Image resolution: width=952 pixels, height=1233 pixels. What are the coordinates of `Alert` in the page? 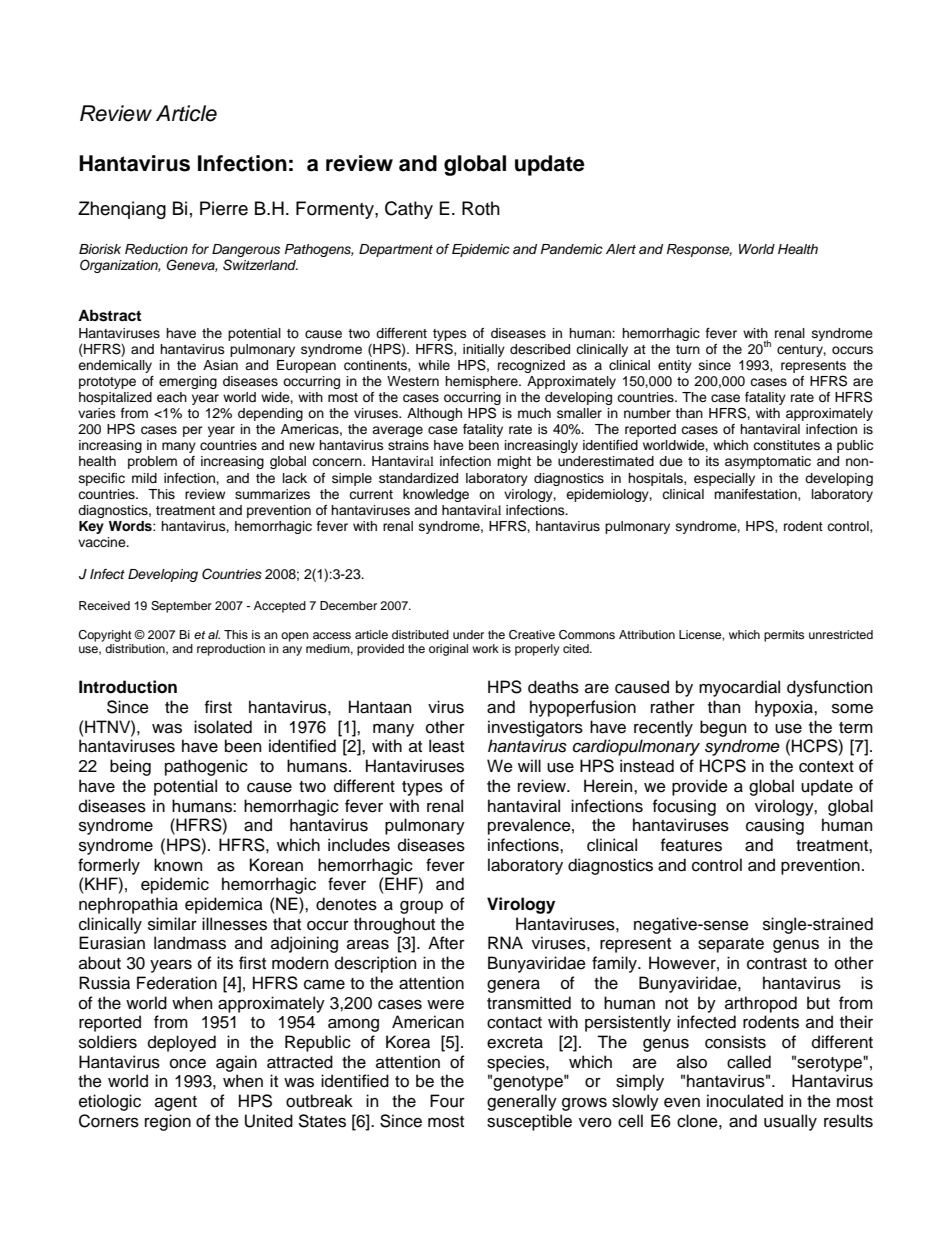 It's located at (621, 249).
